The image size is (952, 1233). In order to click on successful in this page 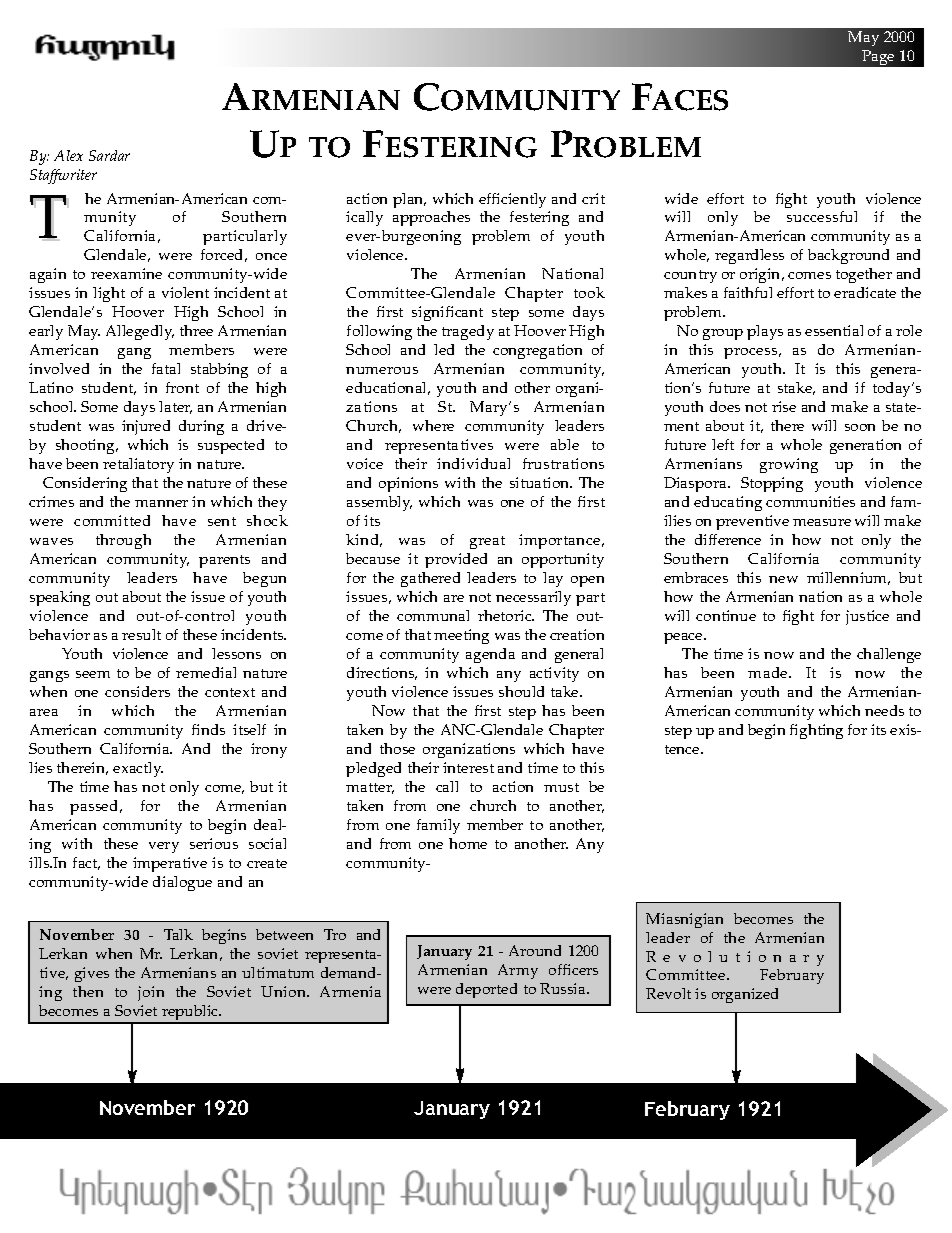, I will do `click(822, 216)`.
